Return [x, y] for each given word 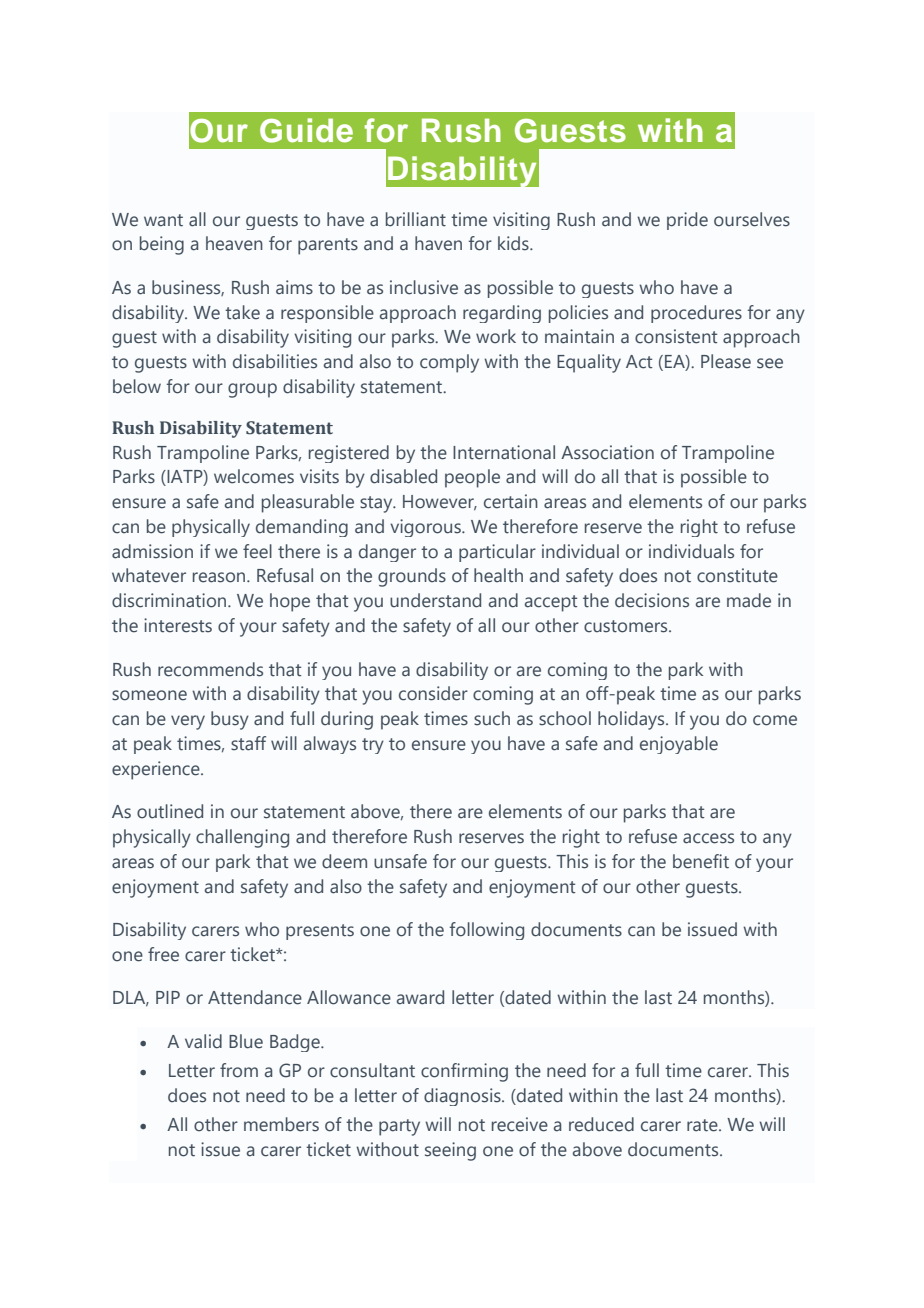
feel [257, 551]
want [163, 220]
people [472, 478]
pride [687, 221]
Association [607, 452]
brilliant [416, 219]
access [708, 838]
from [239, 1070]
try [373, 746]
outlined [170, 811]
